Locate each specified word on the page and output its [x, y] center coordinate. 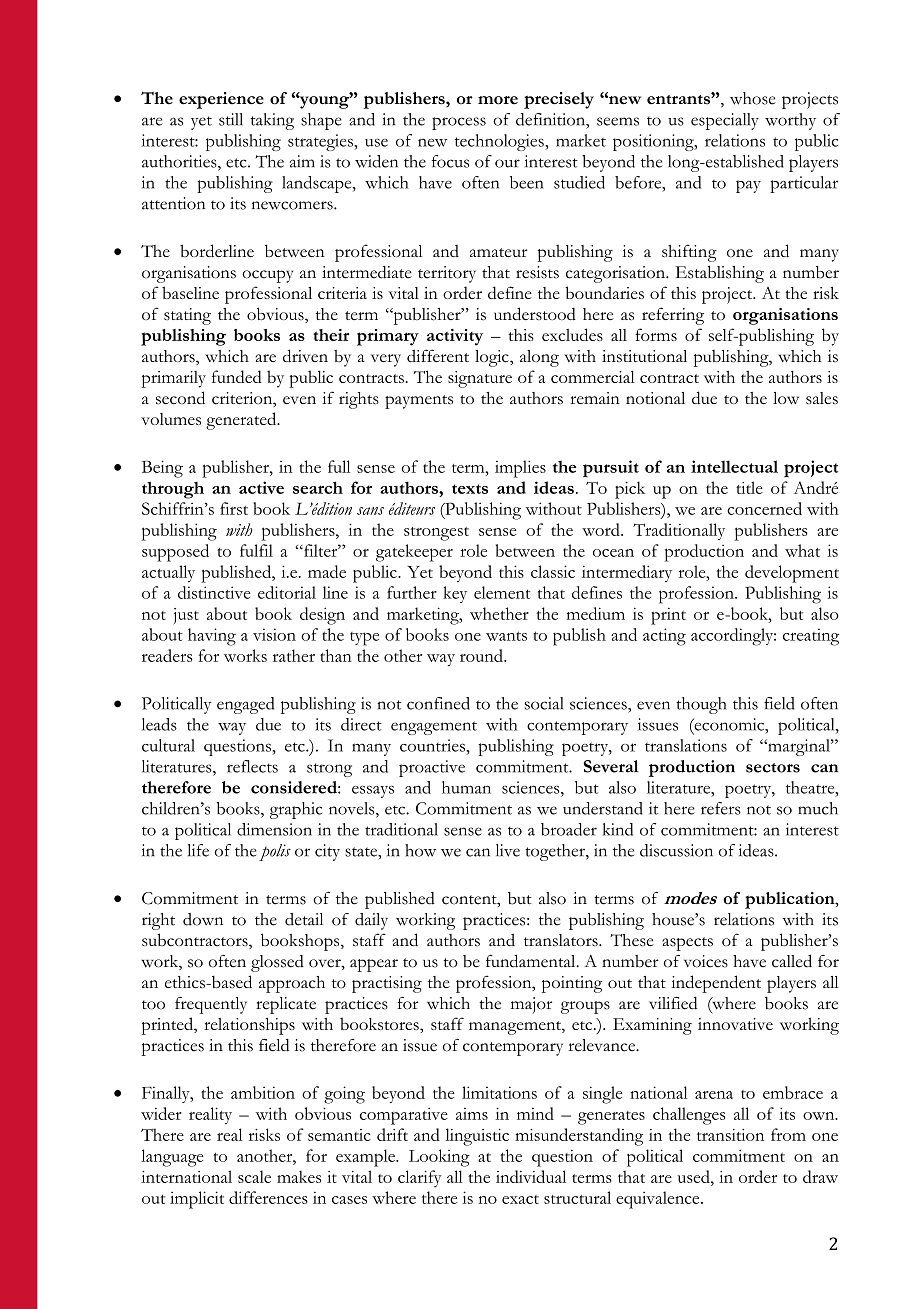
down [203, 919]
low [786, 398]
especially [725, 121]
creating [811, 637]
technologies [500, 142]
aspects [687, 944]
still [231, 119]
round [482, 655]
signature [480, 379]
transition [730, 1135]
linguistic [477, 1137]
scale [254, 1176]
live [508, 850]
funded [237, 376]
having [212, 637]
